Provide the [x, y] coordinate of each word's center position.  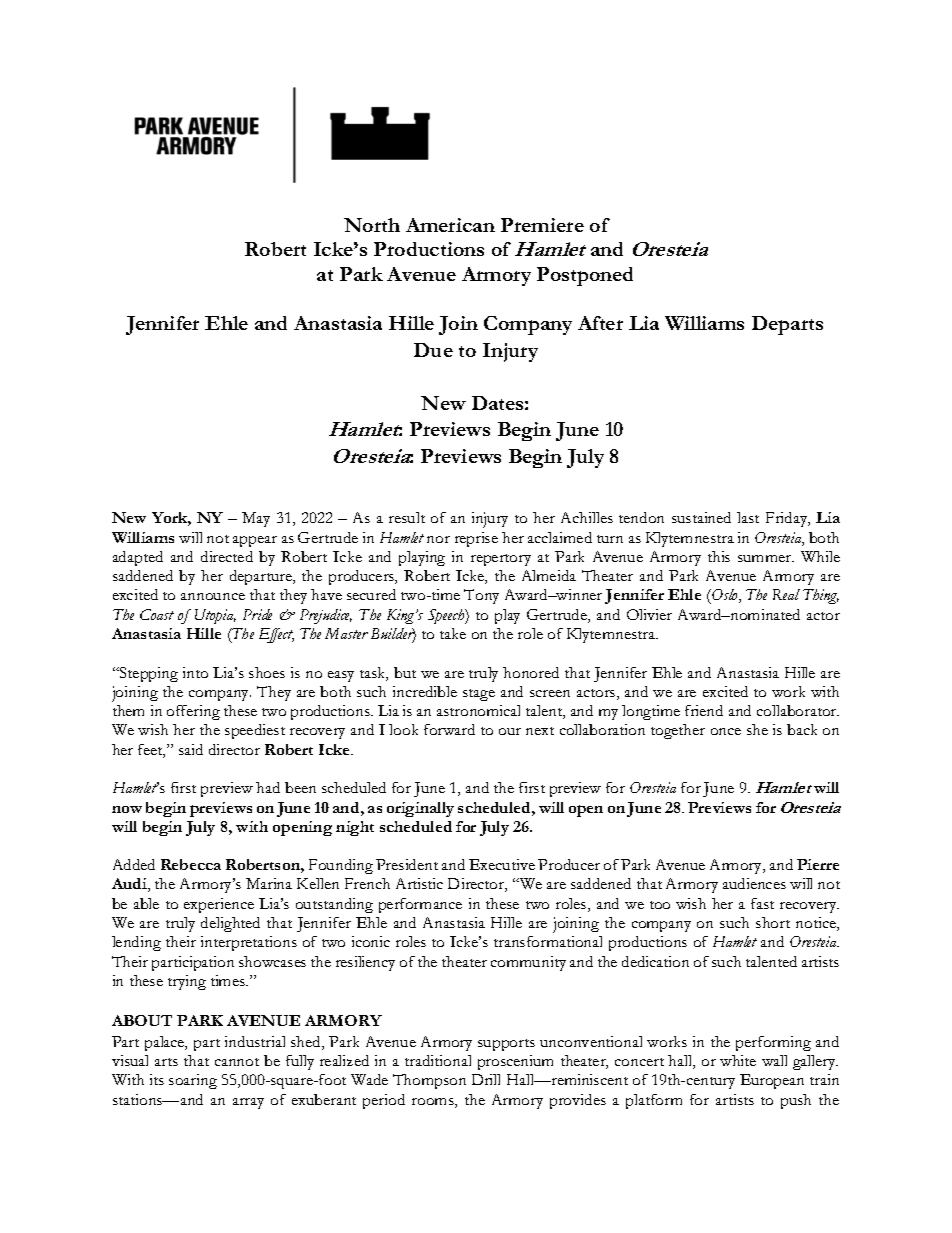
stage [479, 695]
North [372, 225]
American [450, 225]
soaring [193, 1081]
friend [704, 710]
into [195, 672]
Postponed [585, 276]
